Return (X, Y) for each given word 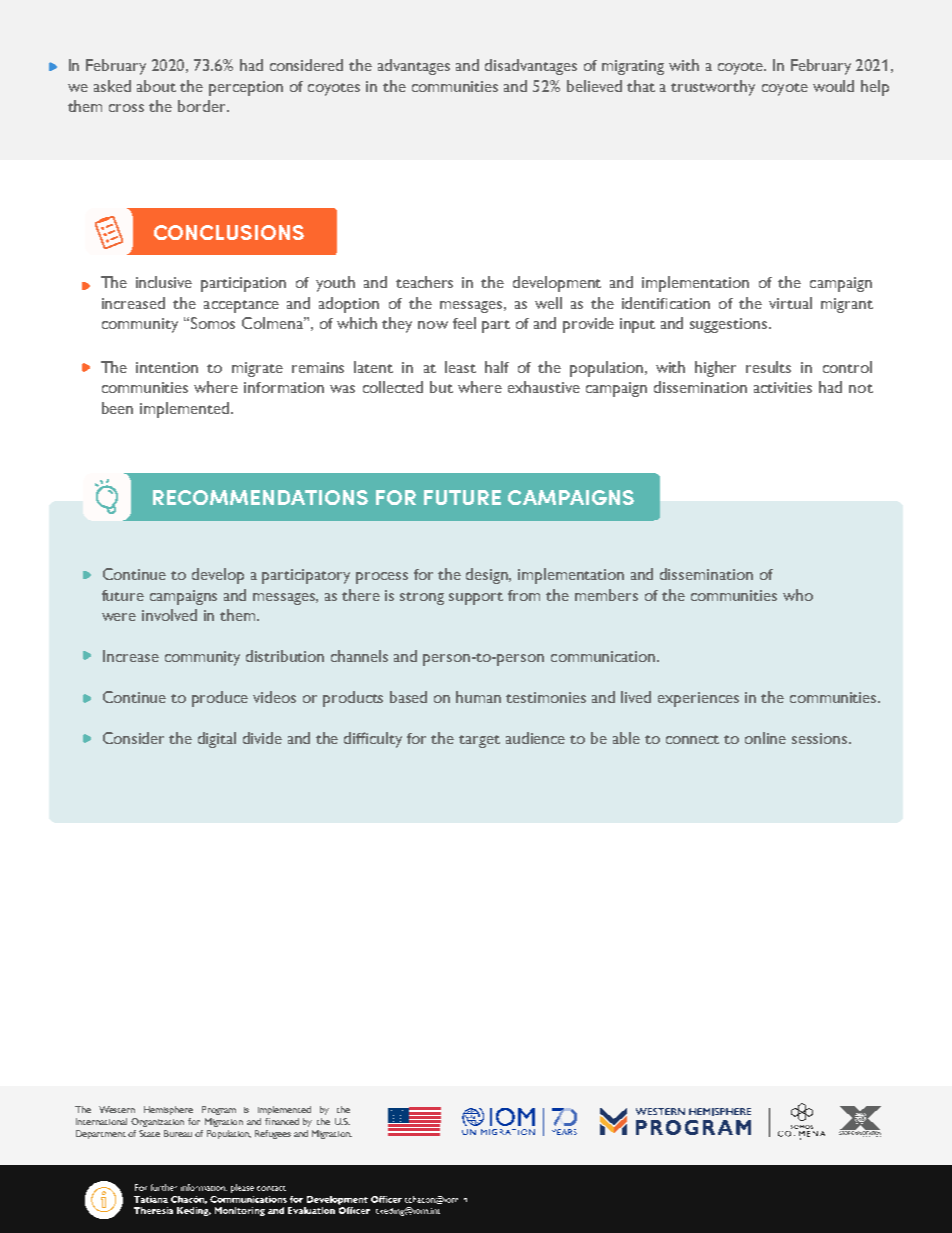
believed (594, 86)
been (117, 408)
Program (219, 1110)
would (833, 86)
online (765, 738)
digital (217, 740)
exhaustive (544, 387)
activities (783, 387)
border (203, 106)
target (479, 741)
